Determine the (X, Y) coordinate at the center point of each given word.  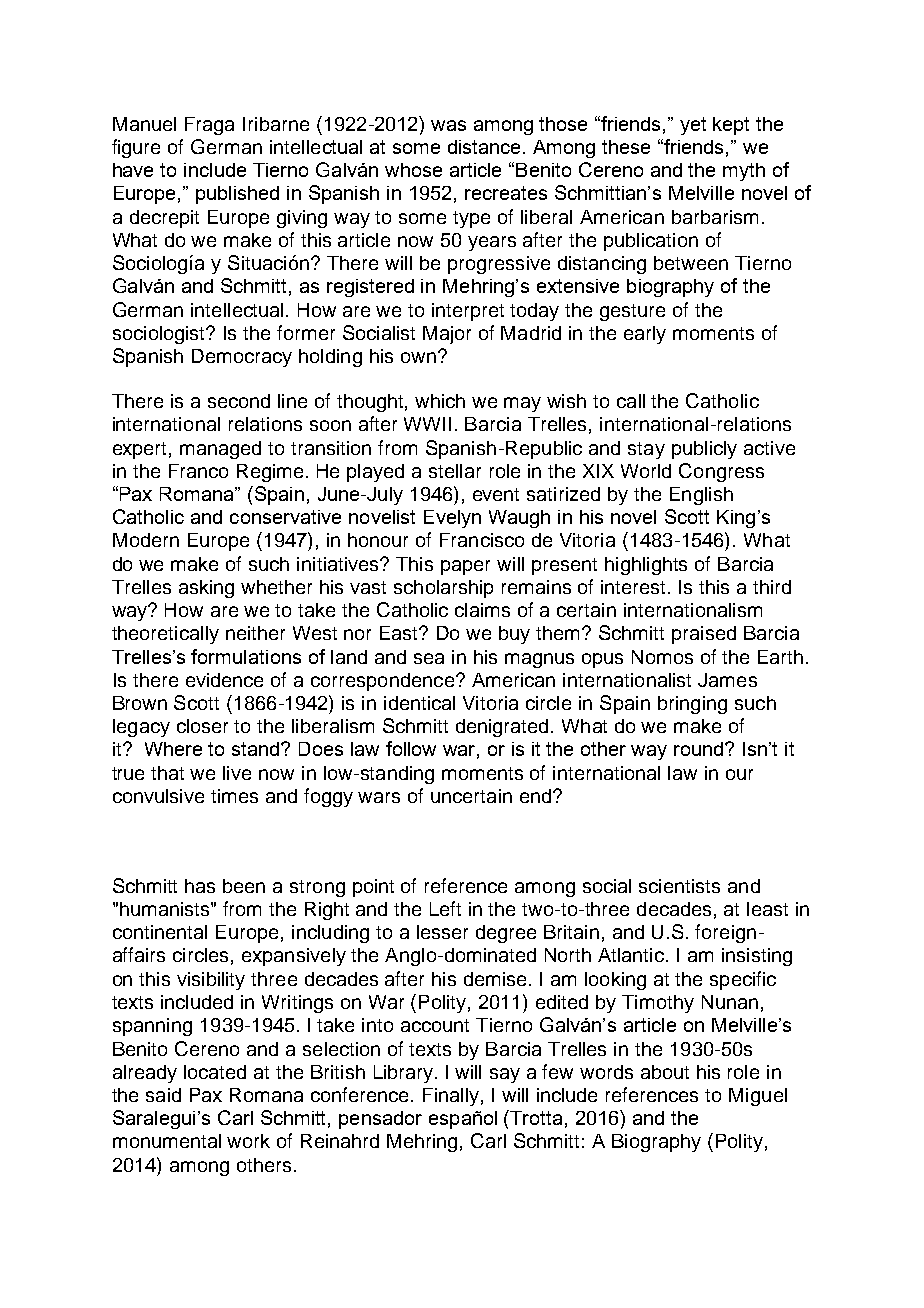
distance (486, 147)
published (237, 195)
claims (482, 610)
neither (255, 633)
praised (704, 635)
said (163, 1095)
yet (693, 126)
